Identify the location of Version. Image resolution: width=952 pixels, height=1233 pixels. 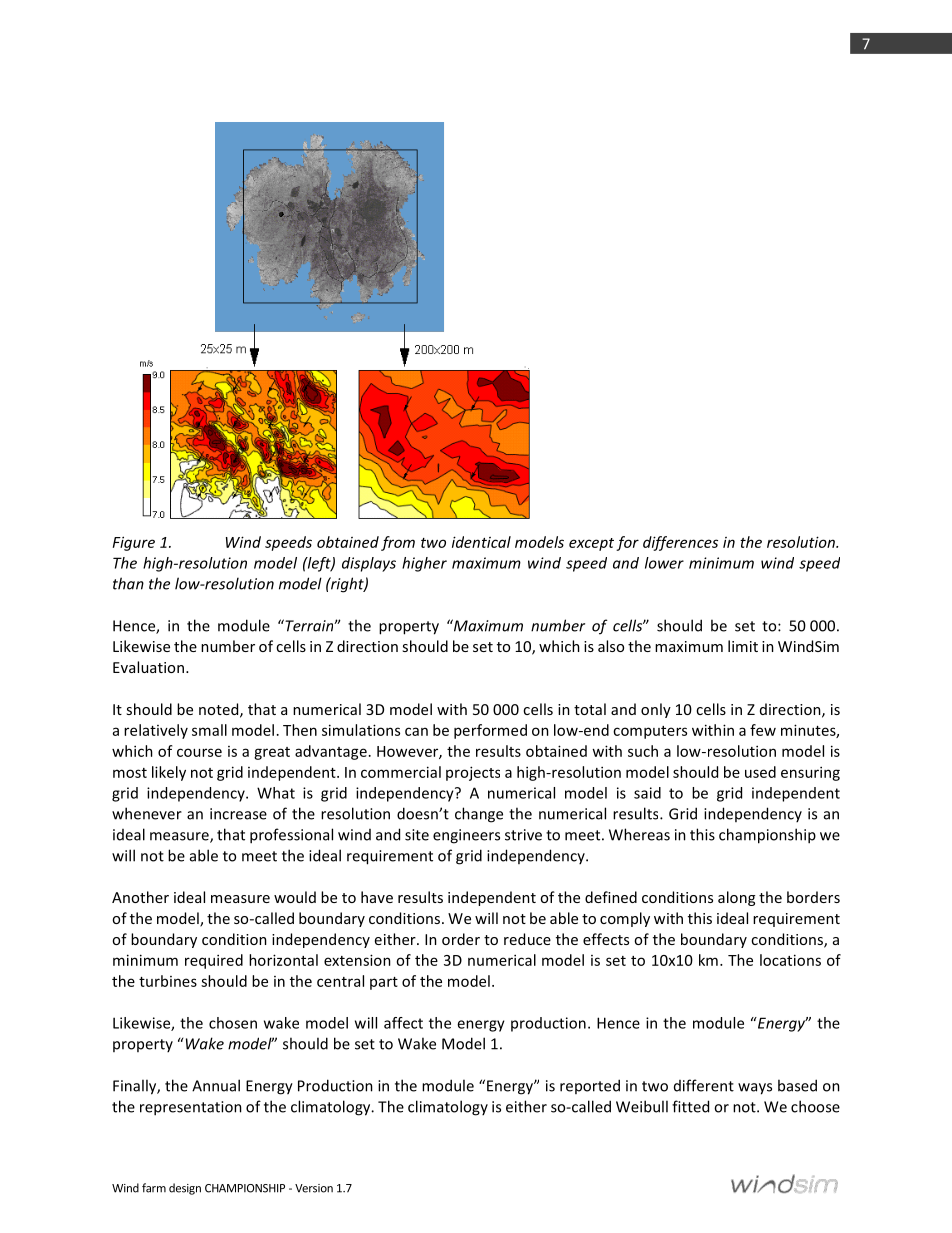
(314, 1188).
